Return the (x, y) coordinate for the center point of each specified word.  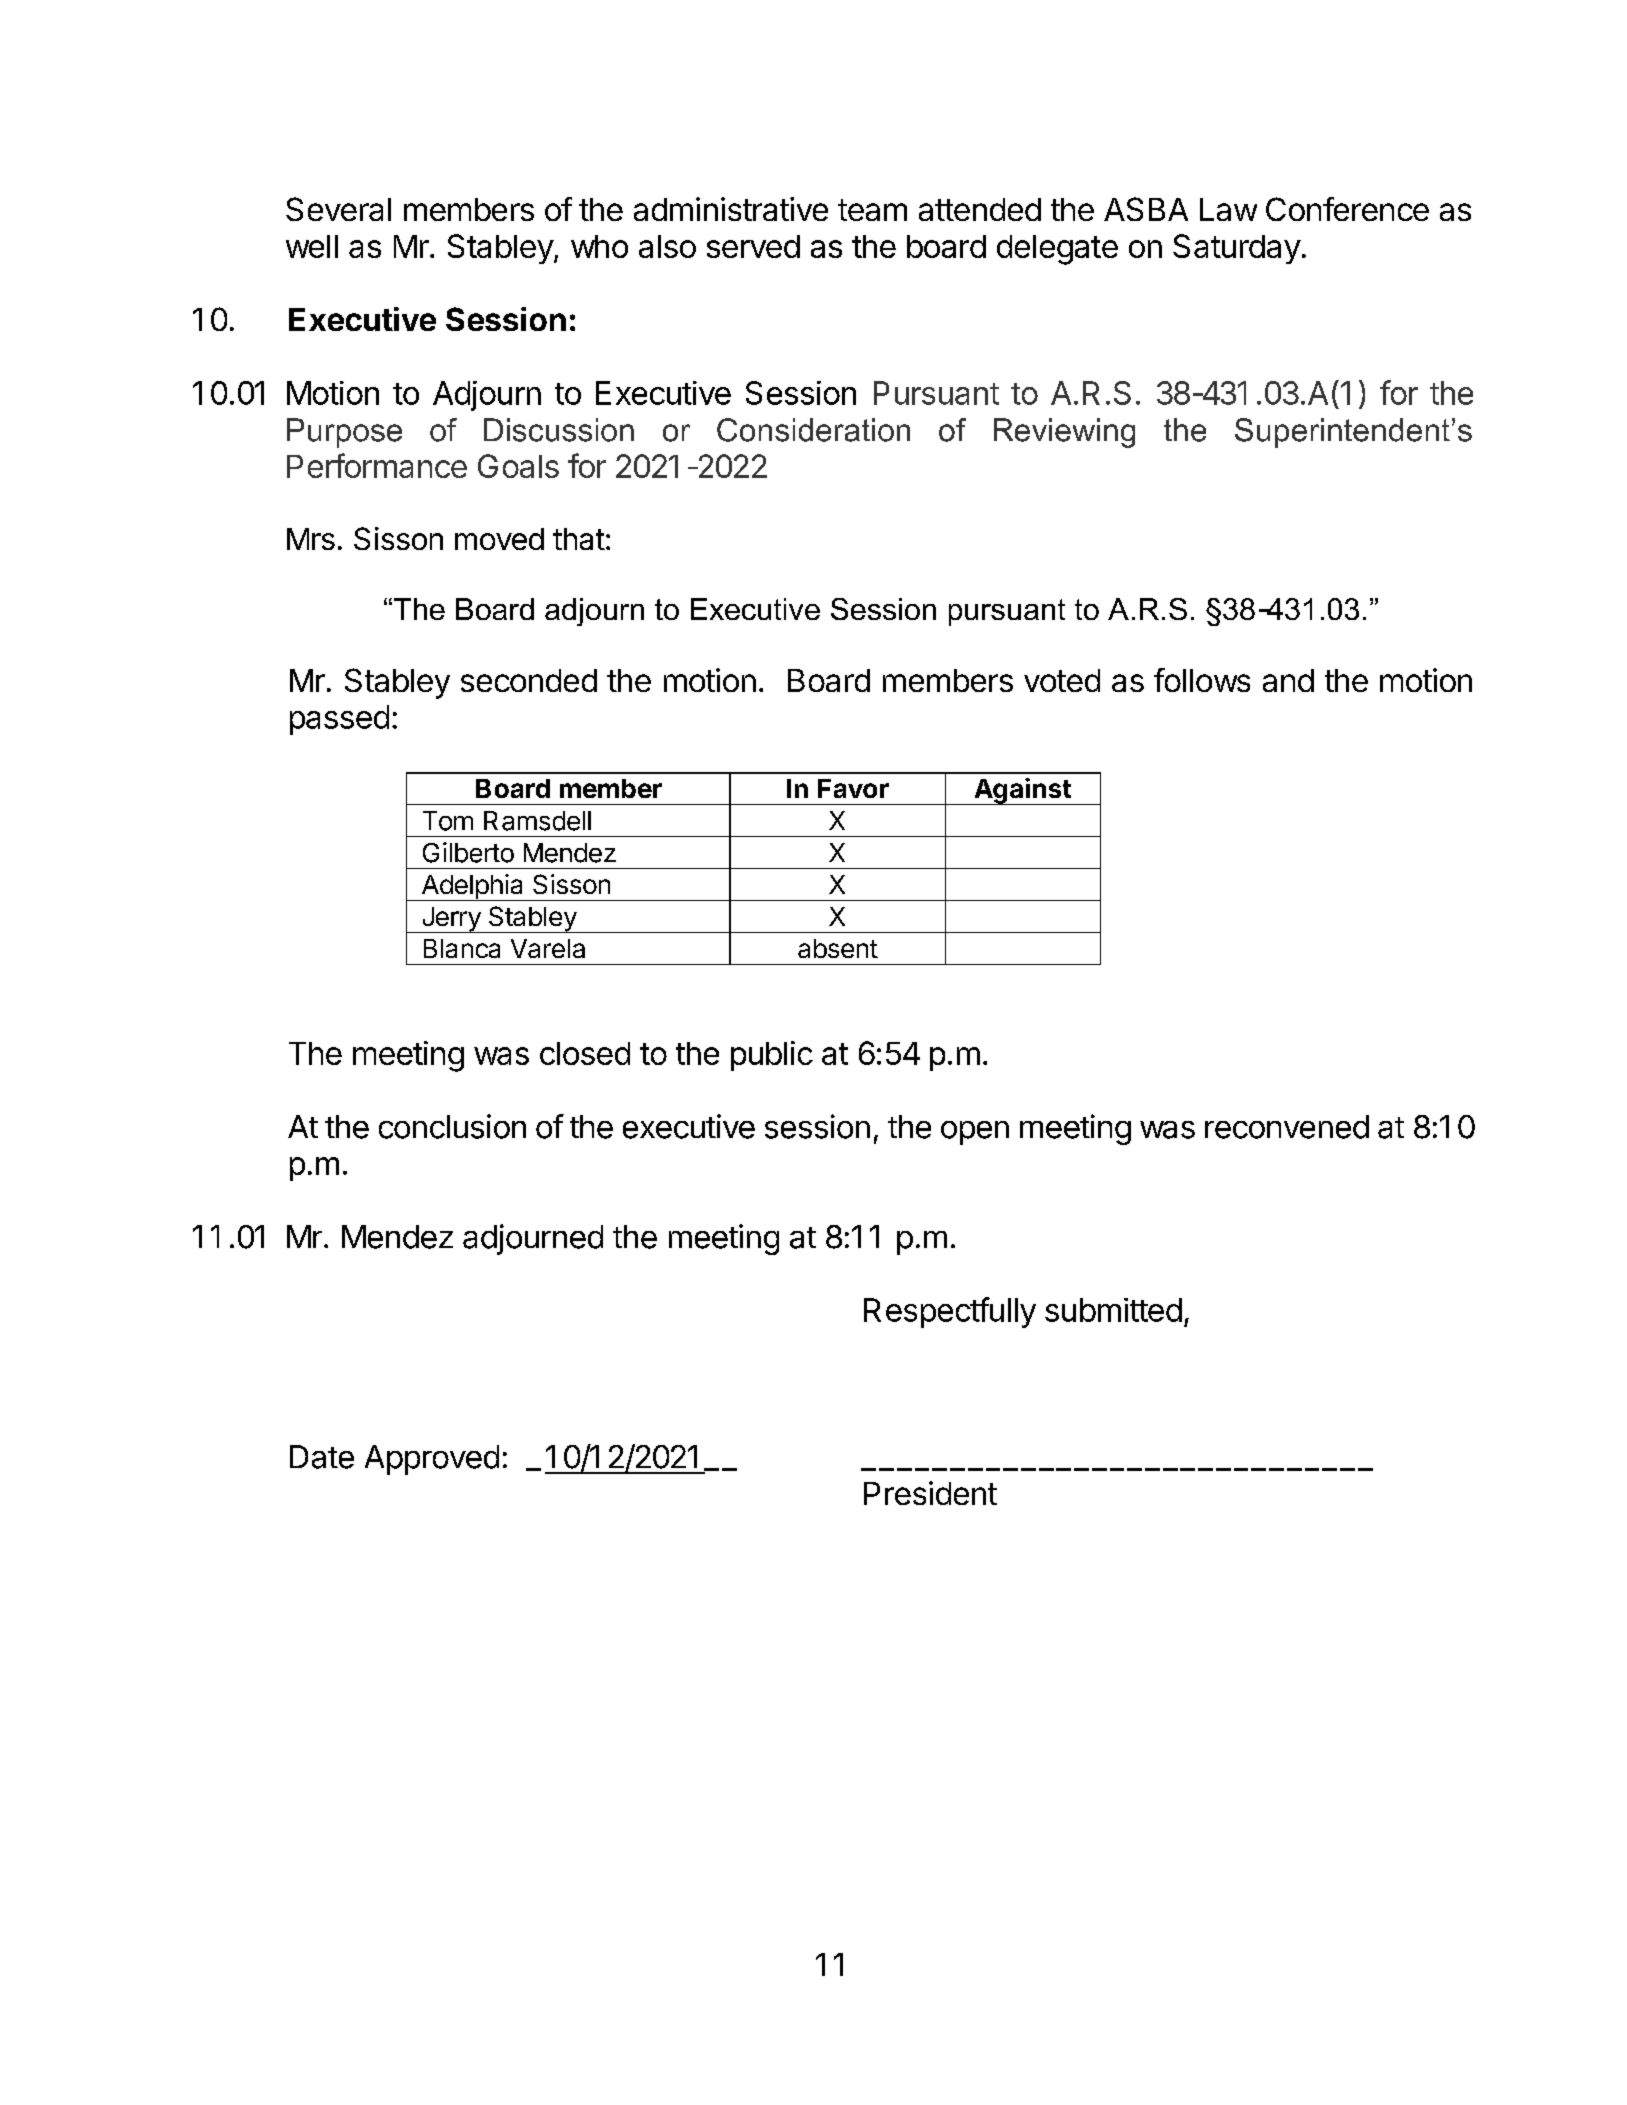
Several (338, 209)
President (930, 1493)
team (872, 210)
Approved (432, 1460)
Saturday (1237, 249)
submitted (1113, 1310)
